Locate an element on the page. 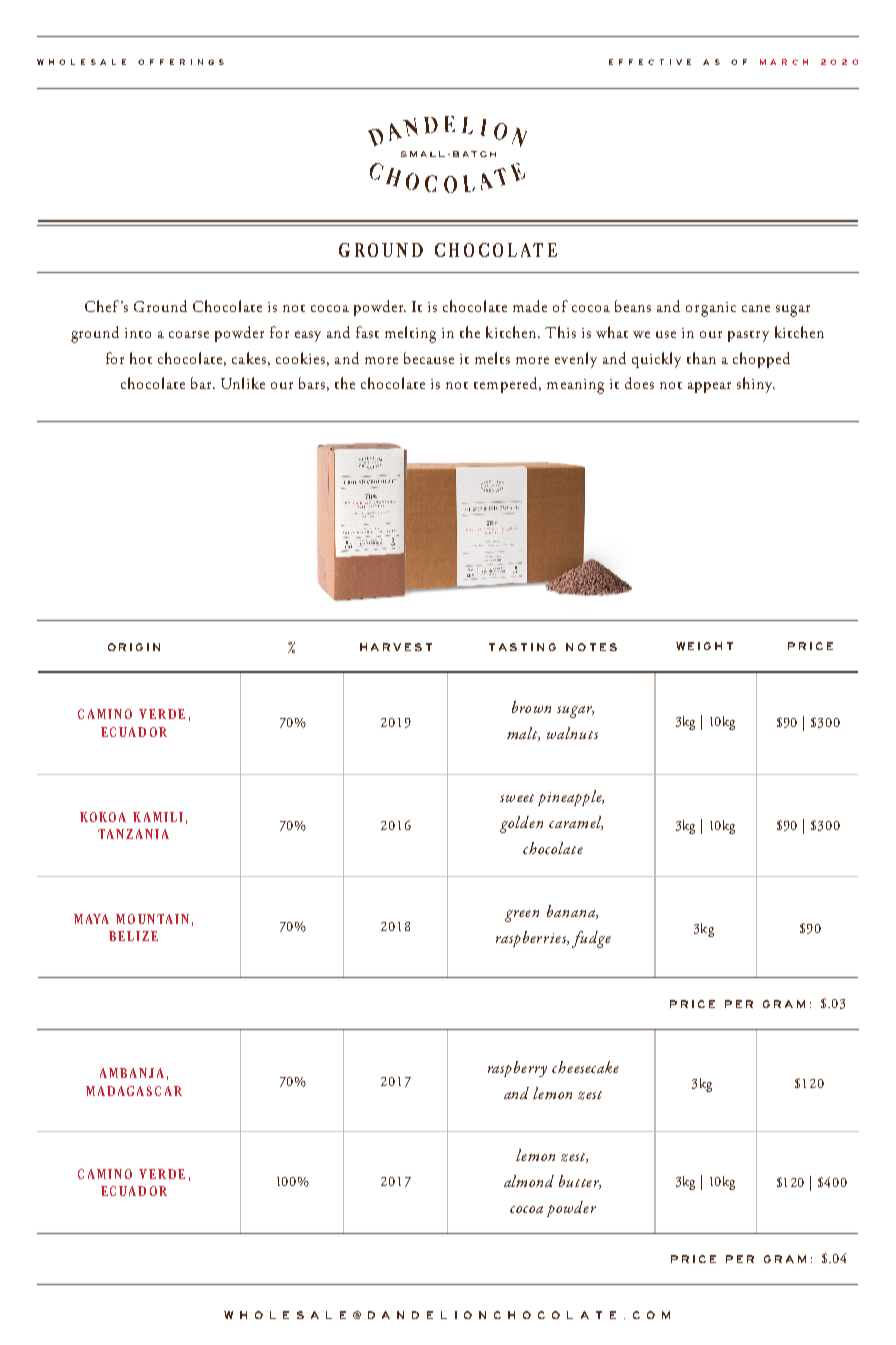 The image size is (896, 1345). organic is located at coordinates (711, 309).
